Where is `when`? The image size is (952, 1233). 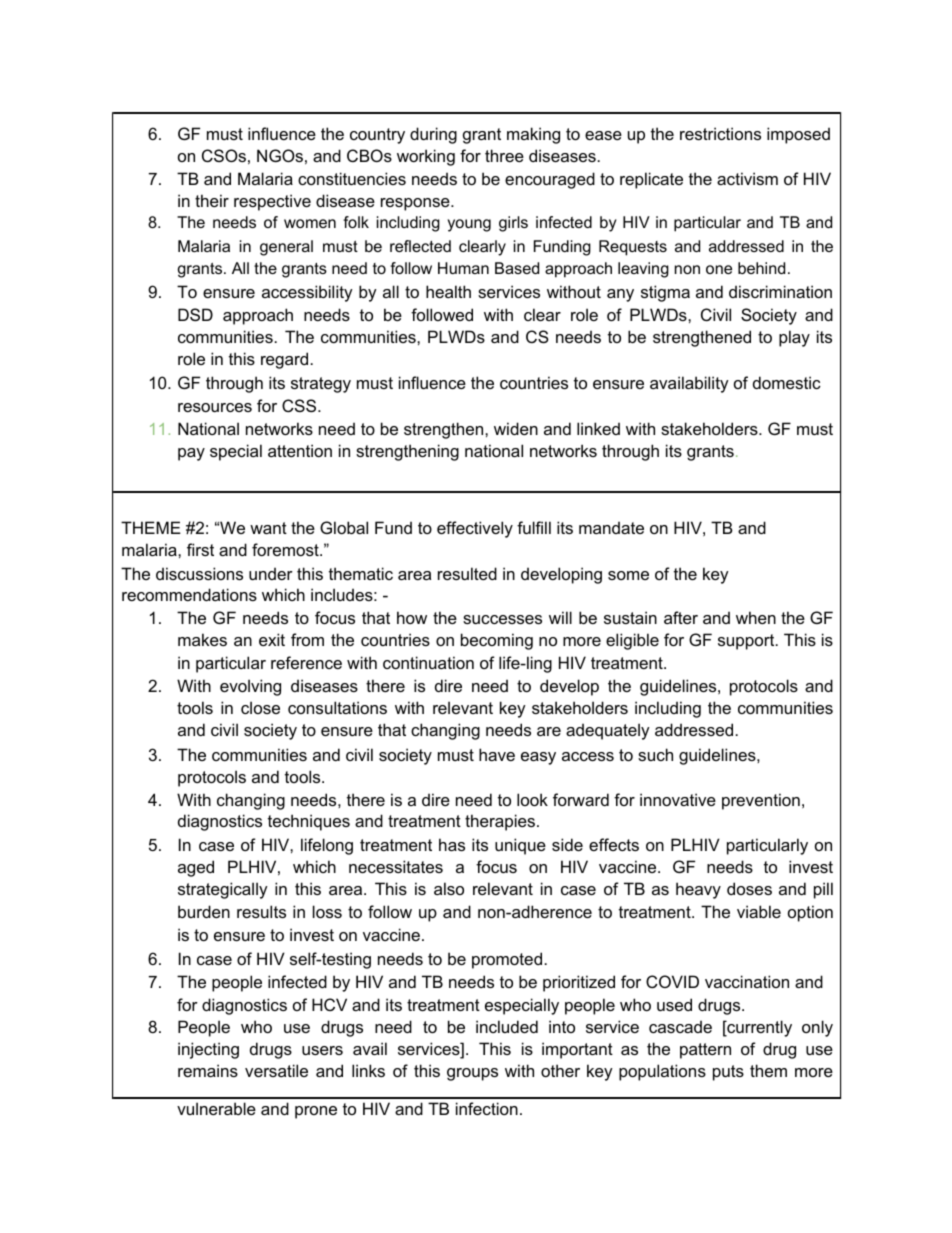 when is located at coordinates (756, 617).
